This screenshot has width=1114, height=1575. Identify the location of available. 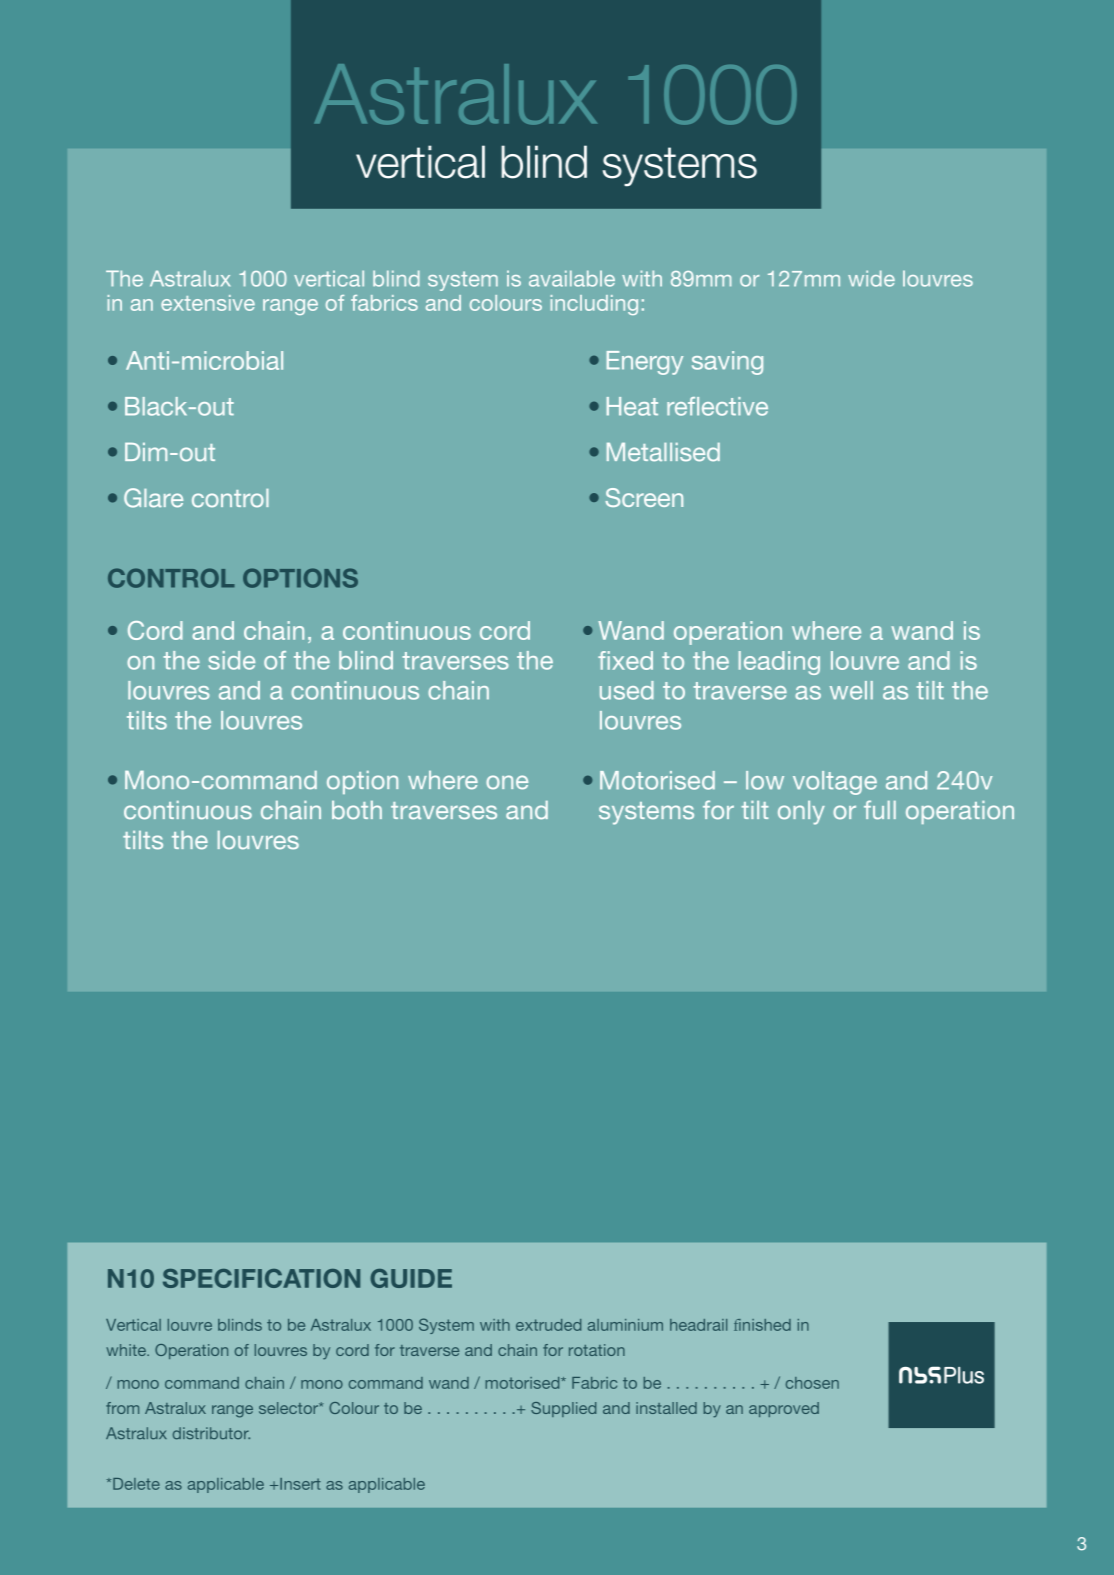
(572, 278).
